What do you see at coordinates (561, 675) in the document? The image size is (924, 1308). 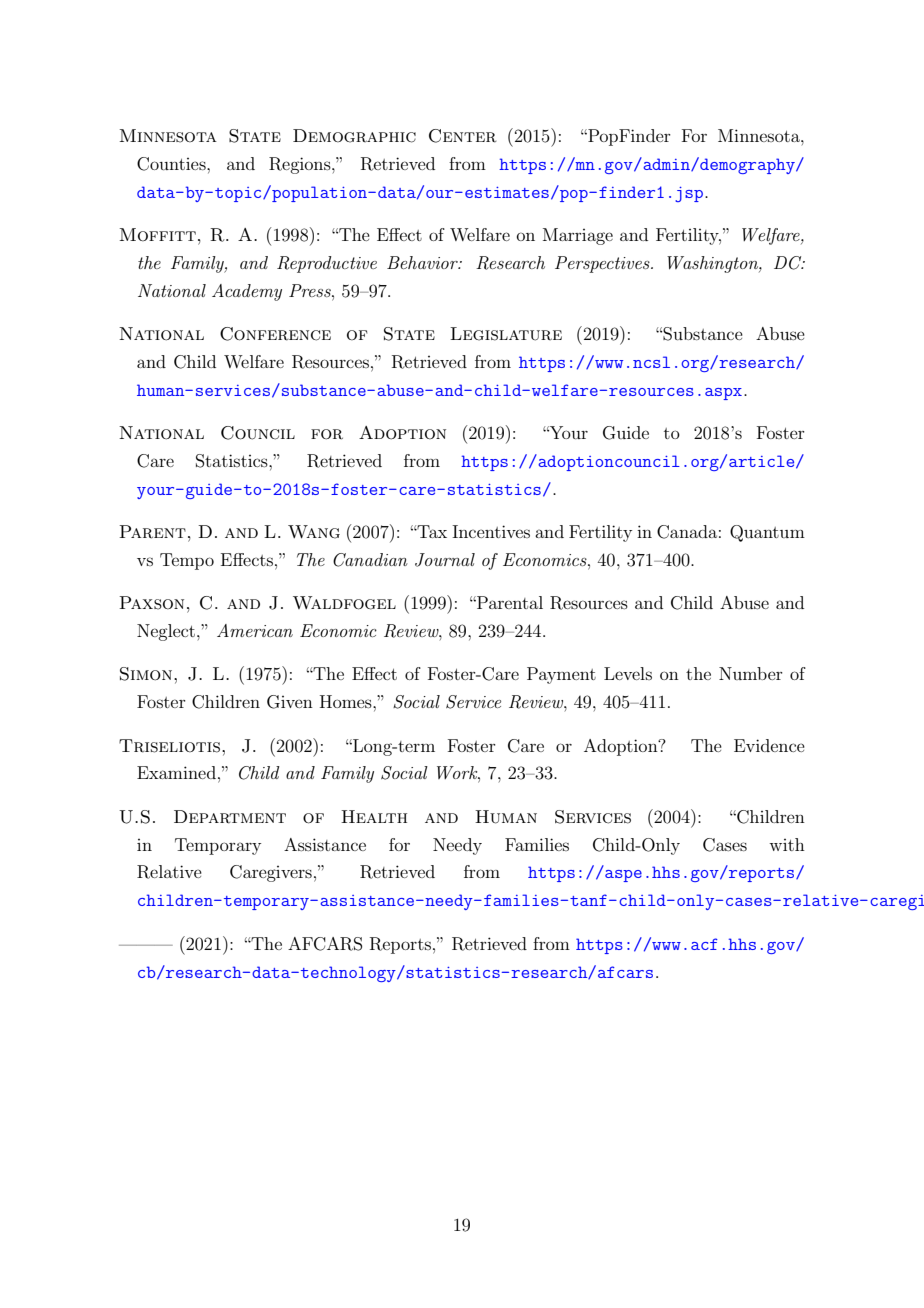 I see `Payment` at bounding box center [561, 675].
